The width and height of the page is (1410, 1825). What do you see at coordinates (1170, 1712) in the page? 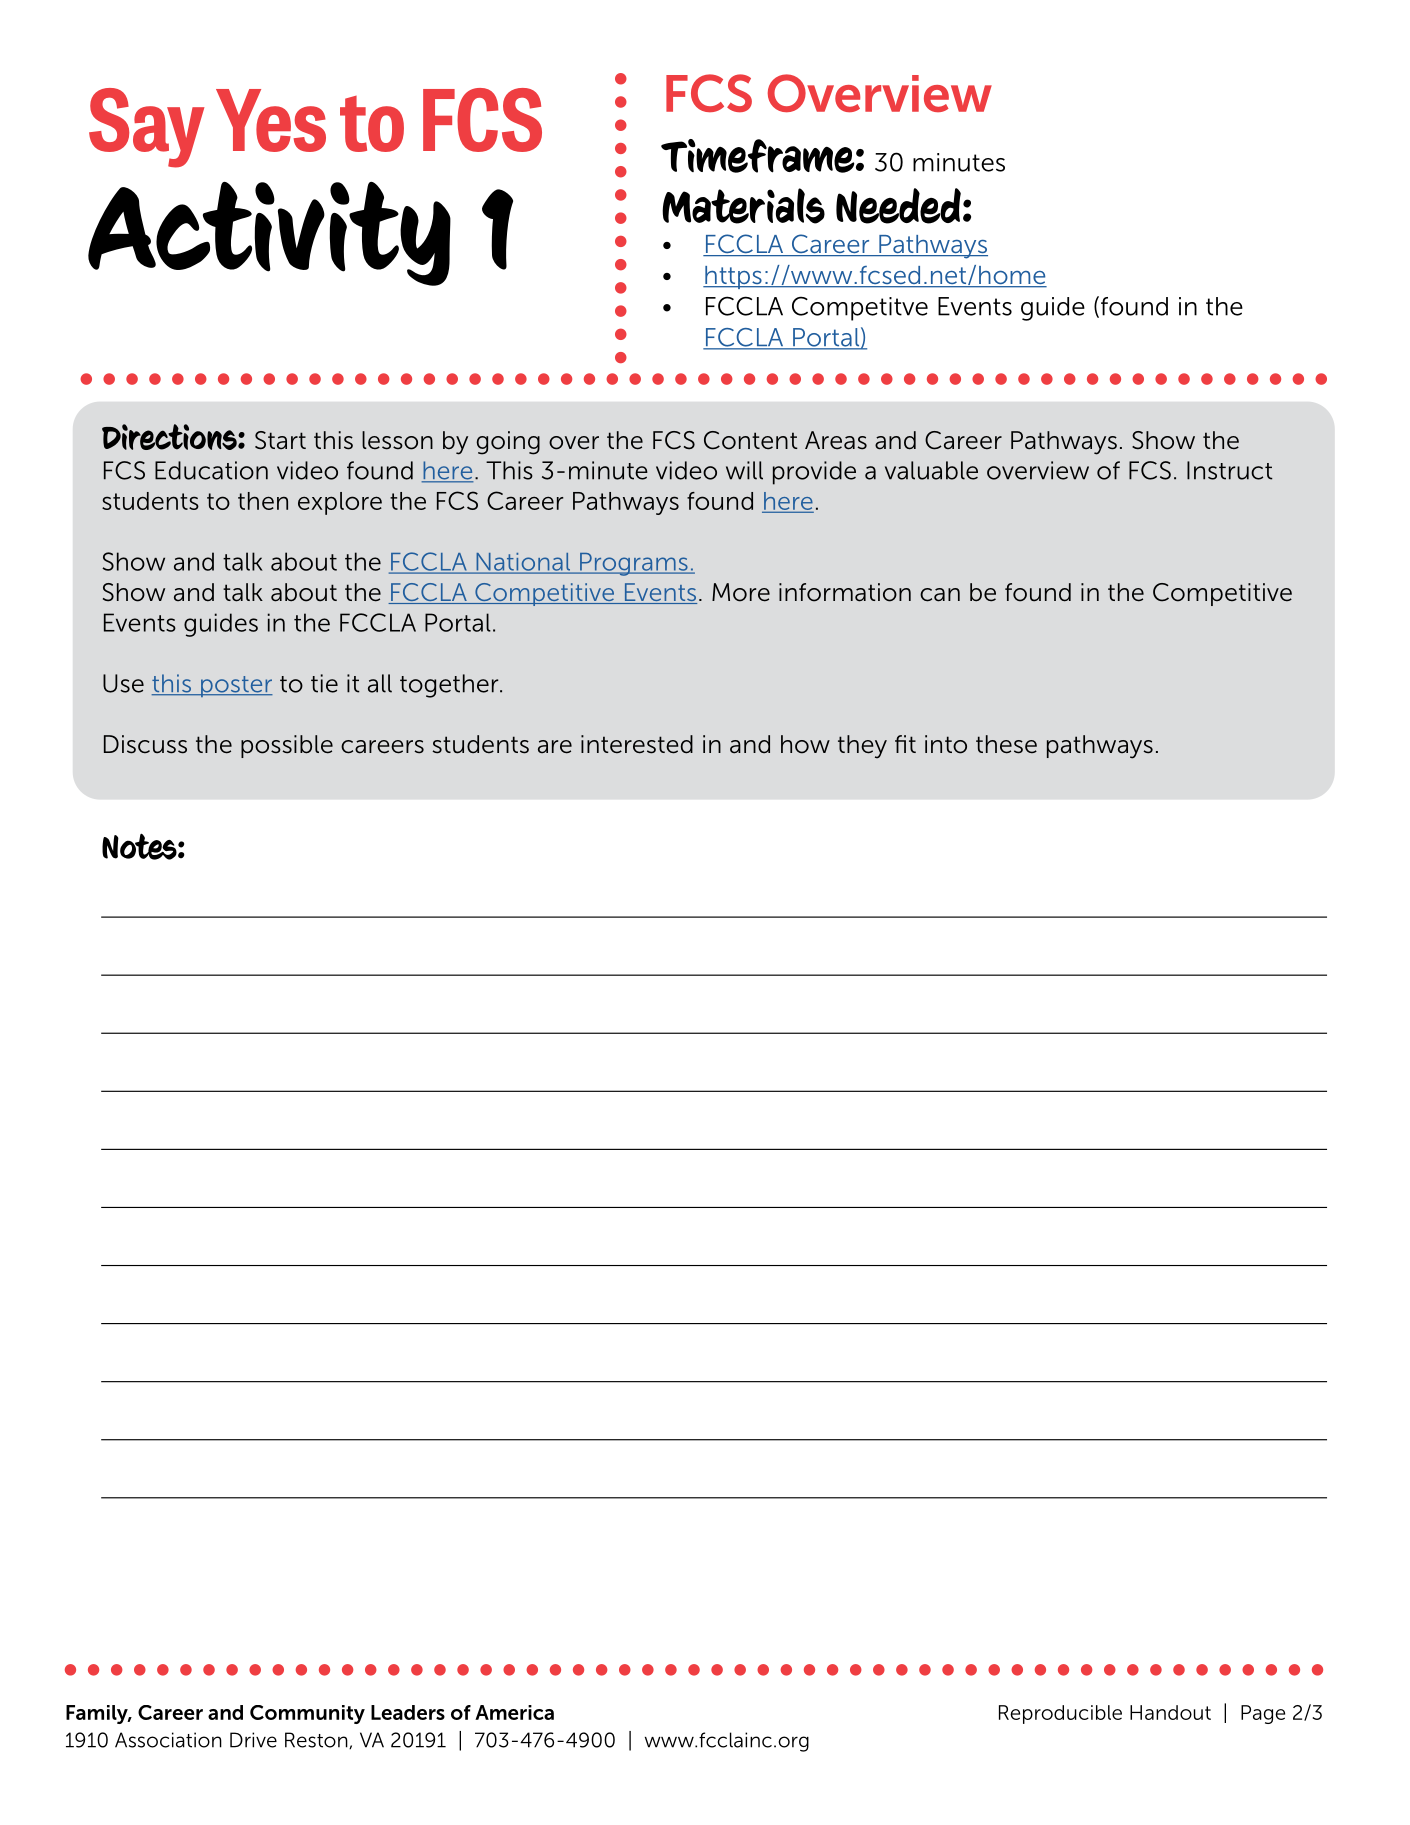
I see `Handout` at bounding box center [1170, 1712].
